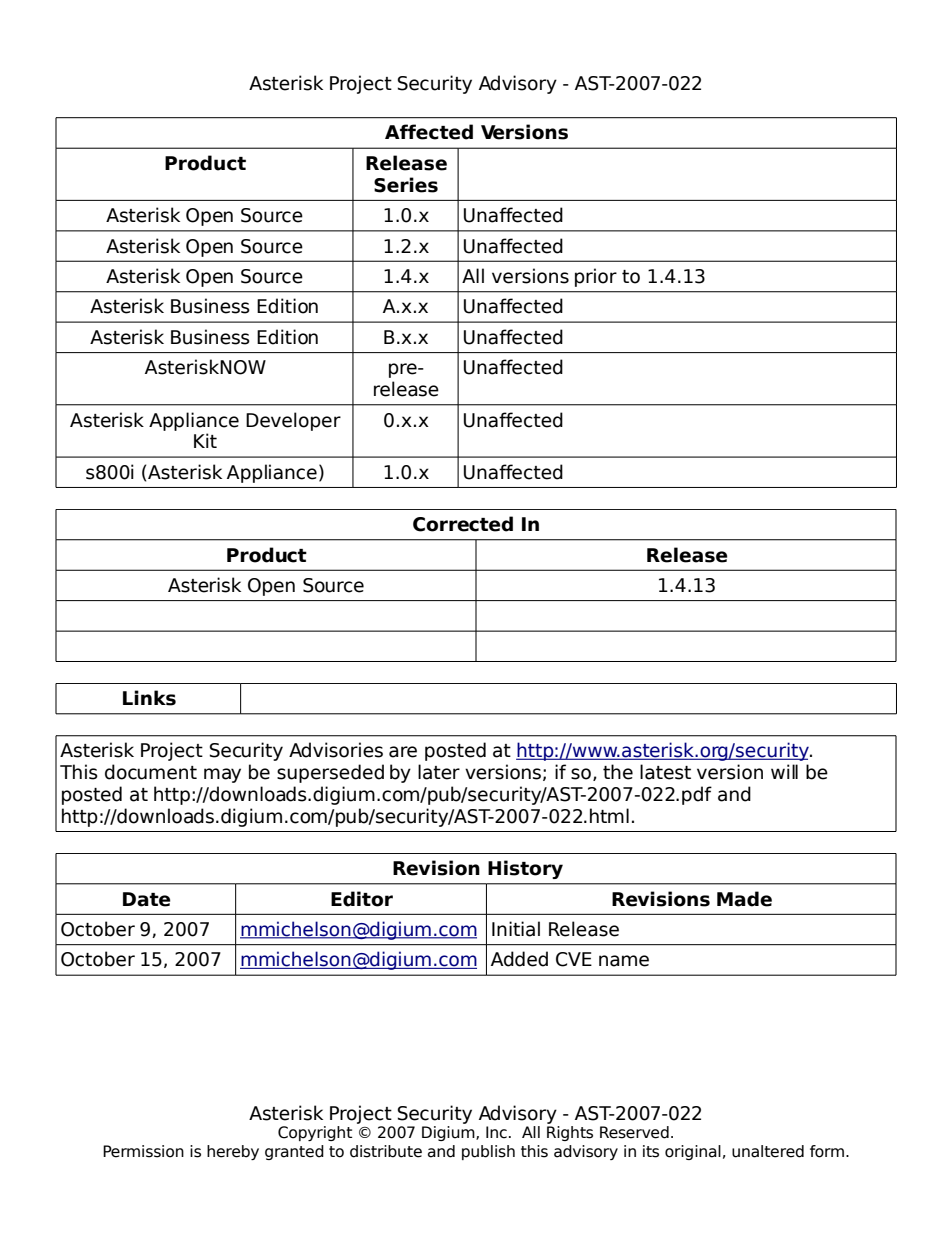 The width and height of the image is (952, 1233). Describe the element at coordinates (463, 524) in the image. I see `Corrected` at that location.
